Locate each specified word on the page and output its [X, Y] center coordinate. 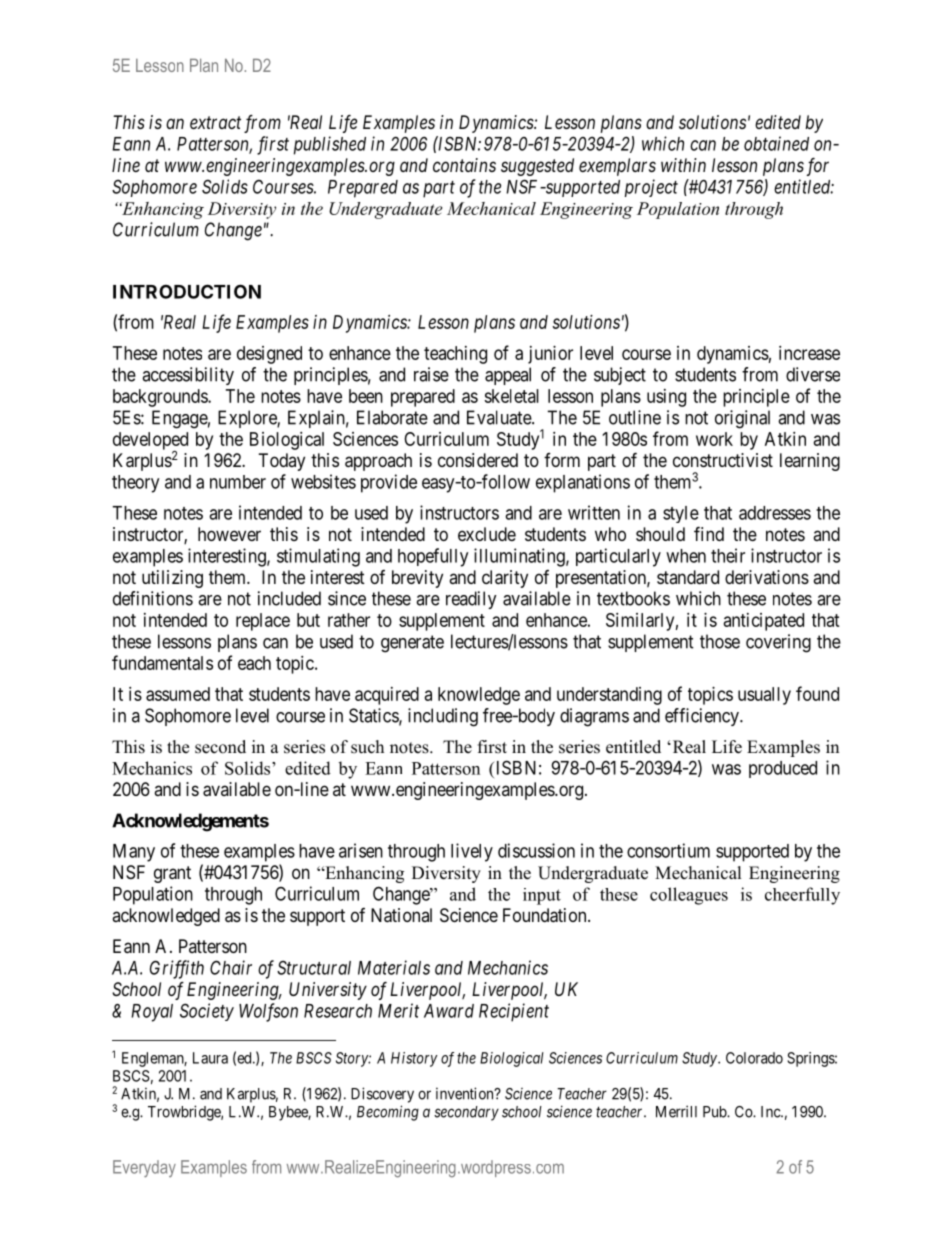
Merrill [676, 1111]
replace [263, 622]
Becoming [388, 1113]
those [720, 641]
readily [471, 600]
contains [464, 165]
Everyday [144, 1169]
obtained [776, 143]
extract [215, 122]
